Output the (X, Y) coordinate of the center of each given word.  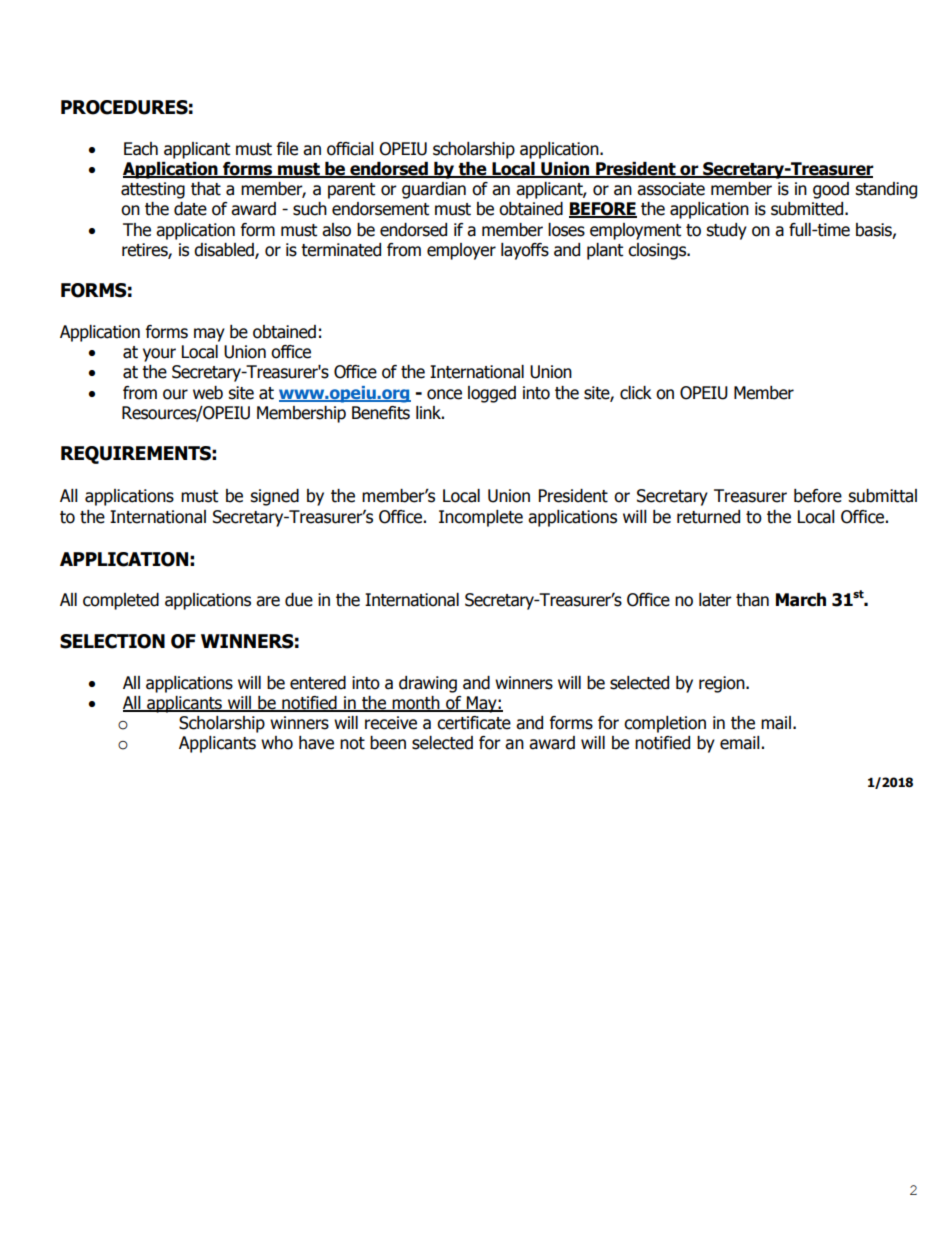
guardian (434, 190)
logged (492, 394)
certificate (474, 723)
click (636, 393)
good (831, 190)
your (159, 355)
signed (274, 497)
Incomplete (481, 518)
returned (708, 517)
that (206, 189)
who (277, 743)
